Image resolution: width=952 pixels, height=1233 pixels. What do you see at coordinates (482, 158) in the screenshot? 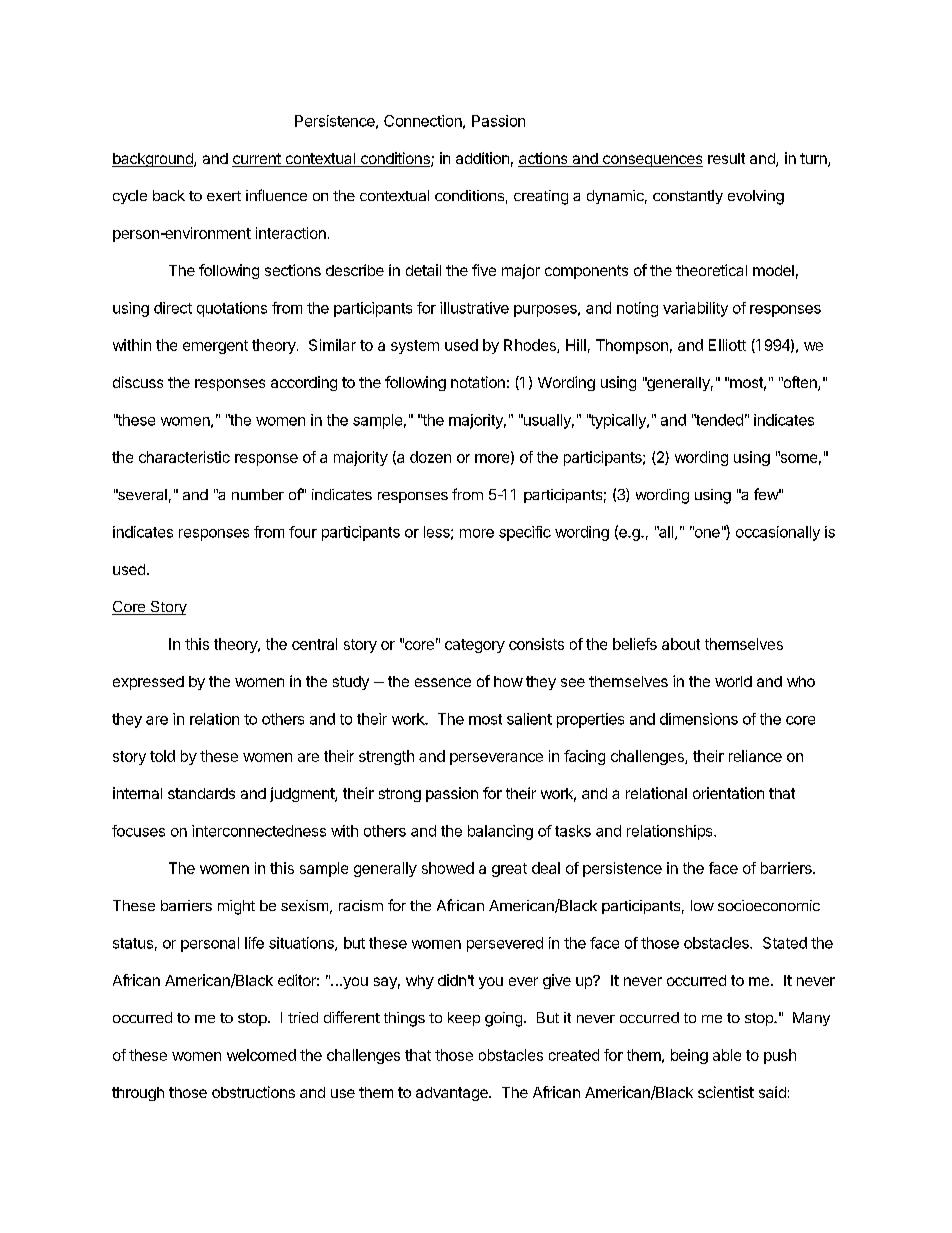
I see `addition` at bounding box center [482, 158].
